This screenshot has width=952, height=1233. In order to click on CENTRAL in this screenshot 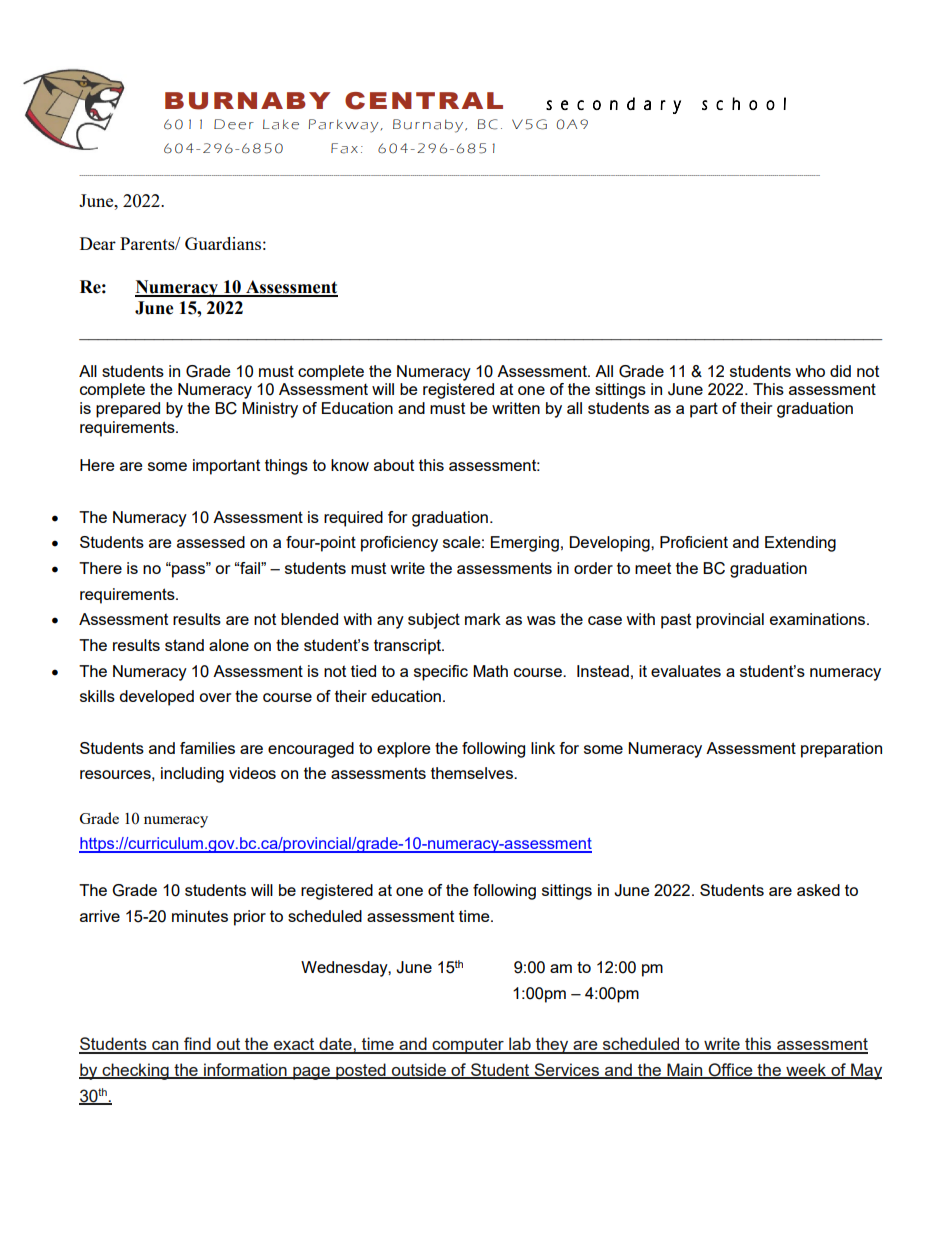, I will do `click(424, 101)`.
